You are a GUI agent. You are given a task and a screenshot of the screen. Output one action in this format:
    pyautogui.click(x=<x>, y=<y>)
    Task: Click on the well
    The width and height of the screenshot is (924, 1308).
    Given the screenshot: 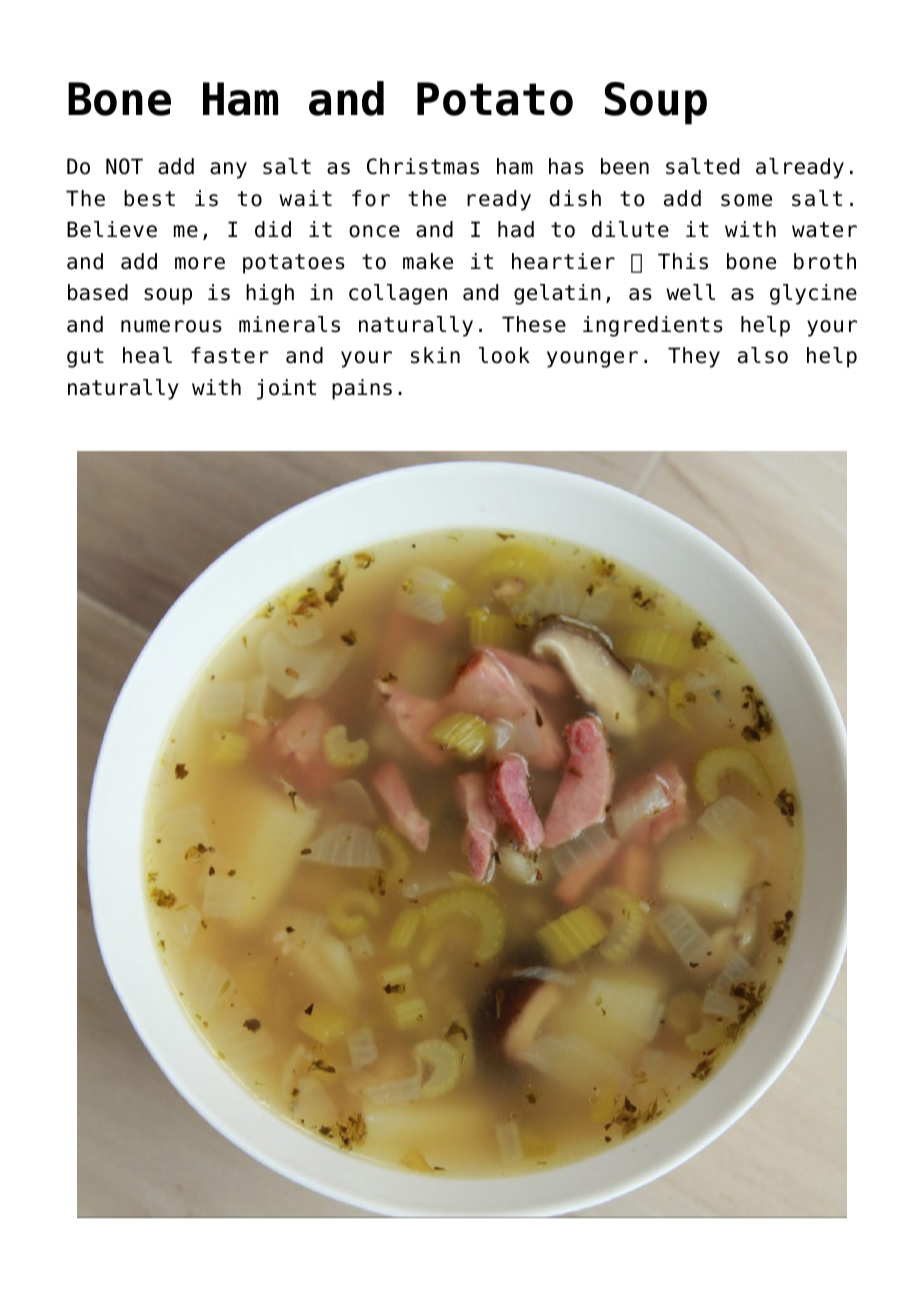 What is the action you would take?
    pyautogui.click(x=690, y=292)
